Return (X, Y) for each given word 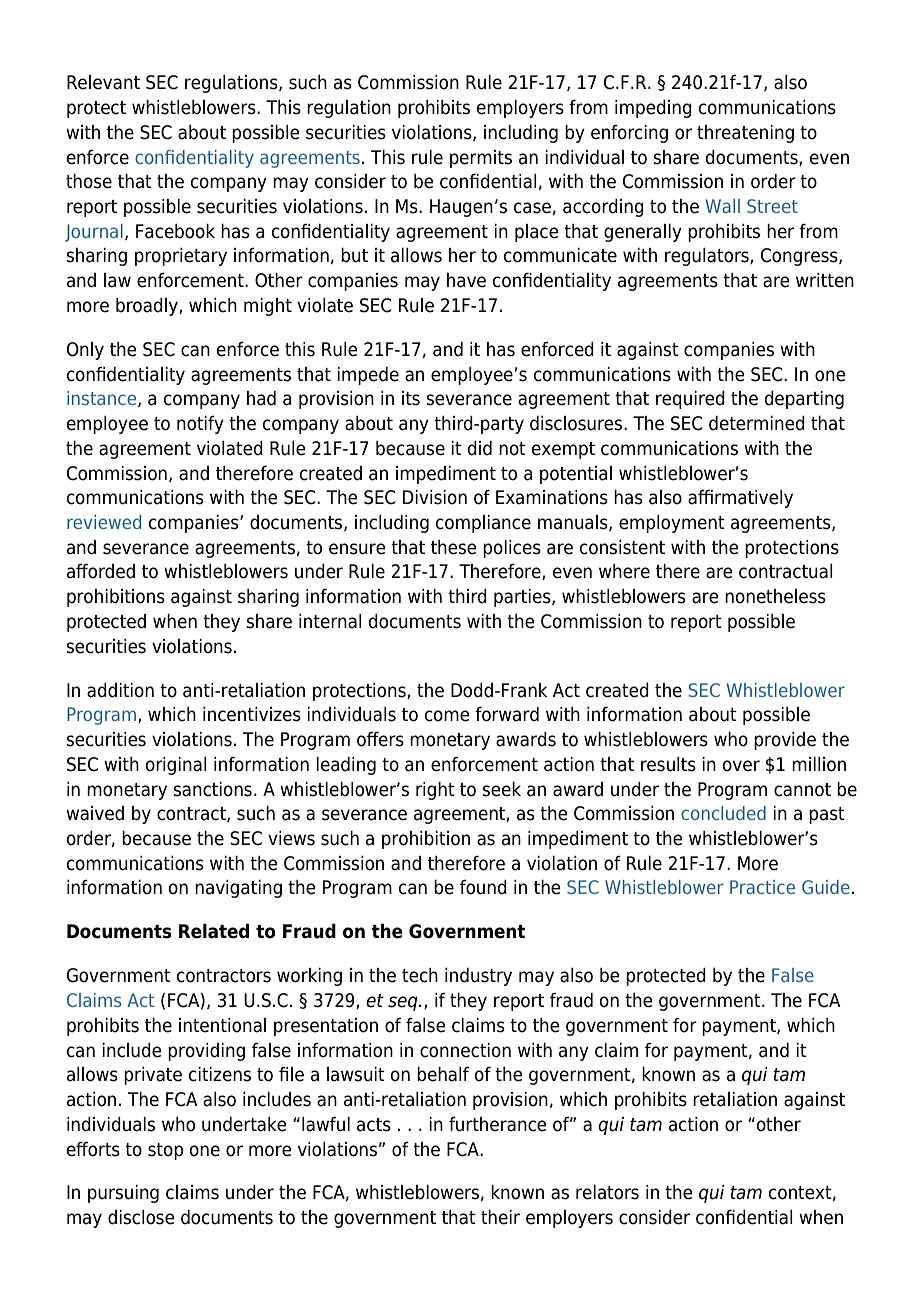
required (690, 400)
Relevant (103, 82)
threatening (745, 134)
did (480, 448)
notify (200, 425)
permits (481, 159)
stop (165, 1151)
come (447, 716)
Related (214, 931)
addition (120, 690)
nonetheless (775, 596)
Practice (762, 887)
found (483, 887)
